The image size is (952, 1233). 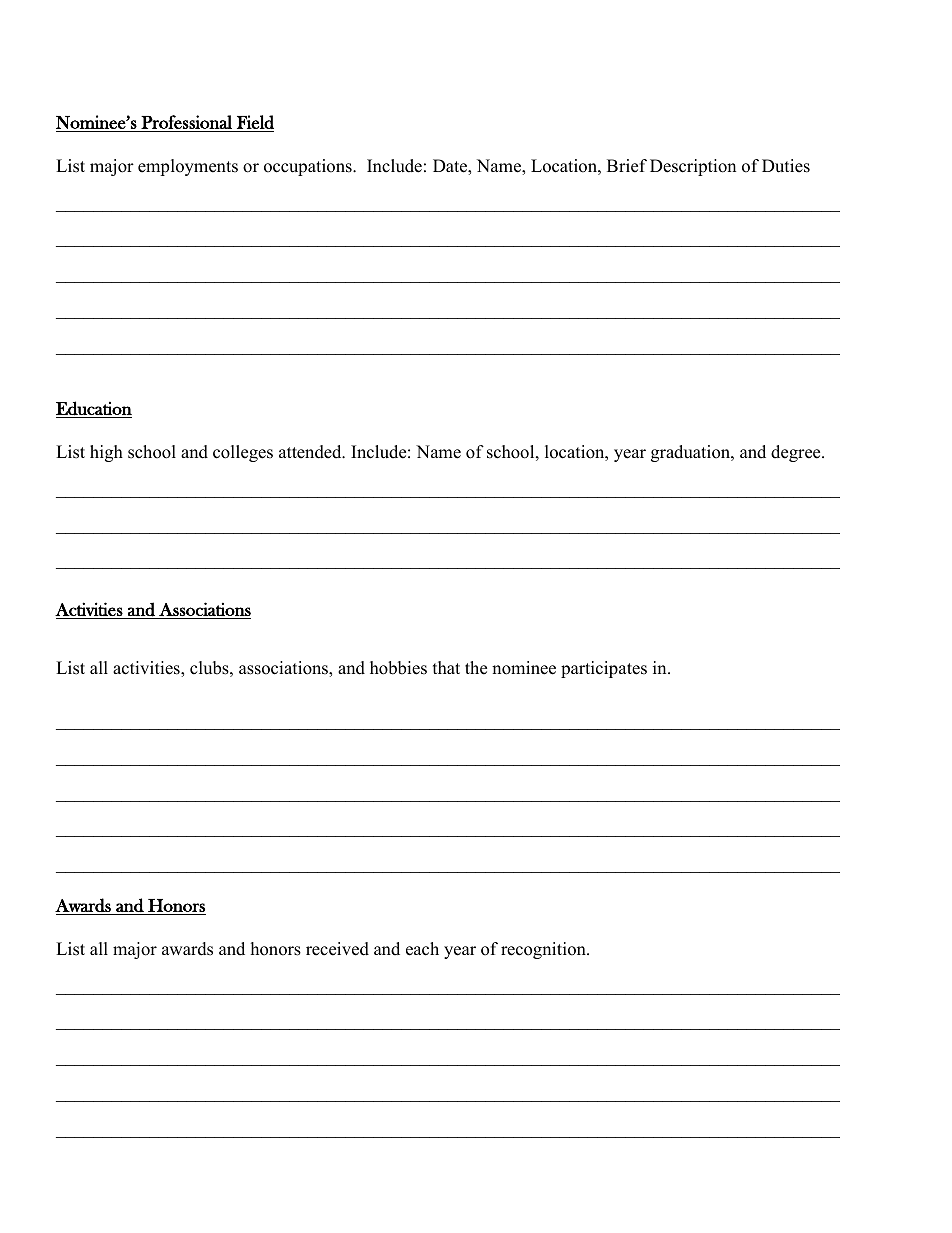 I want to click on recognition, so click(x=544, y=950).
